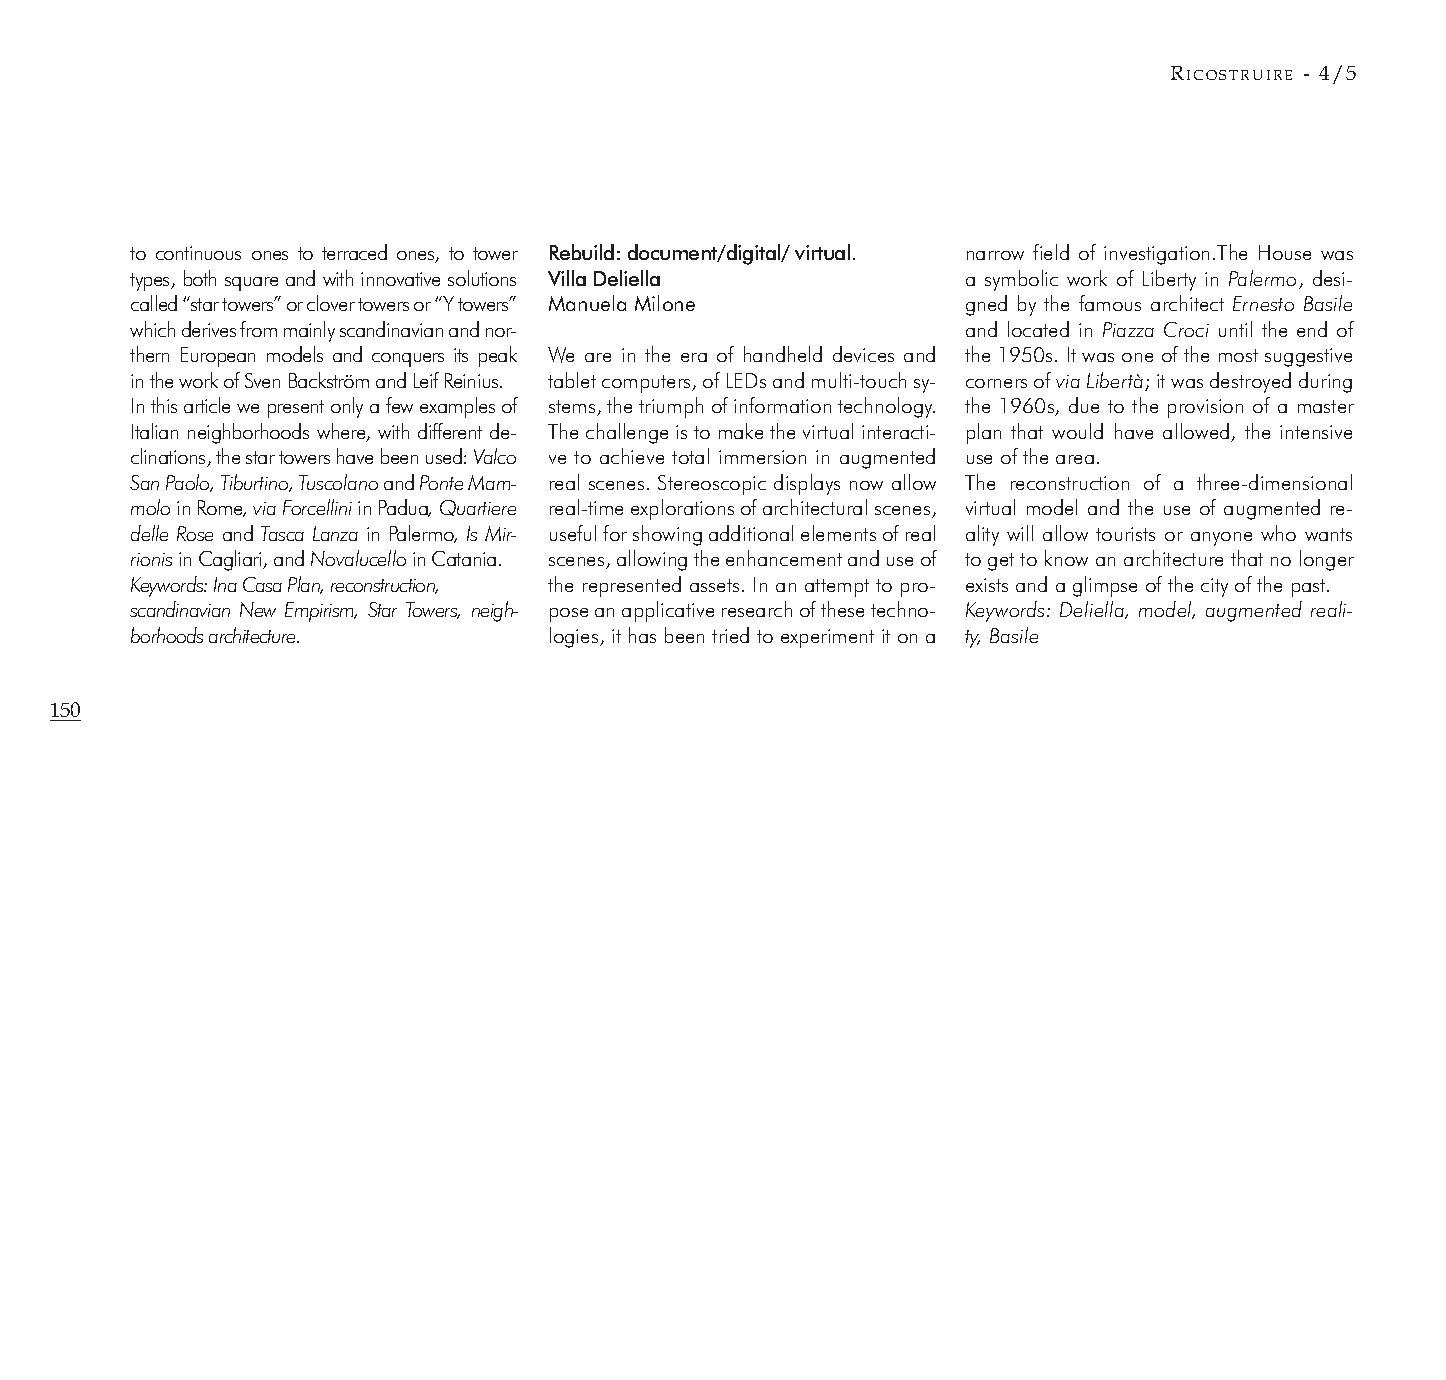  I want to click on where, so click(342, 432).
